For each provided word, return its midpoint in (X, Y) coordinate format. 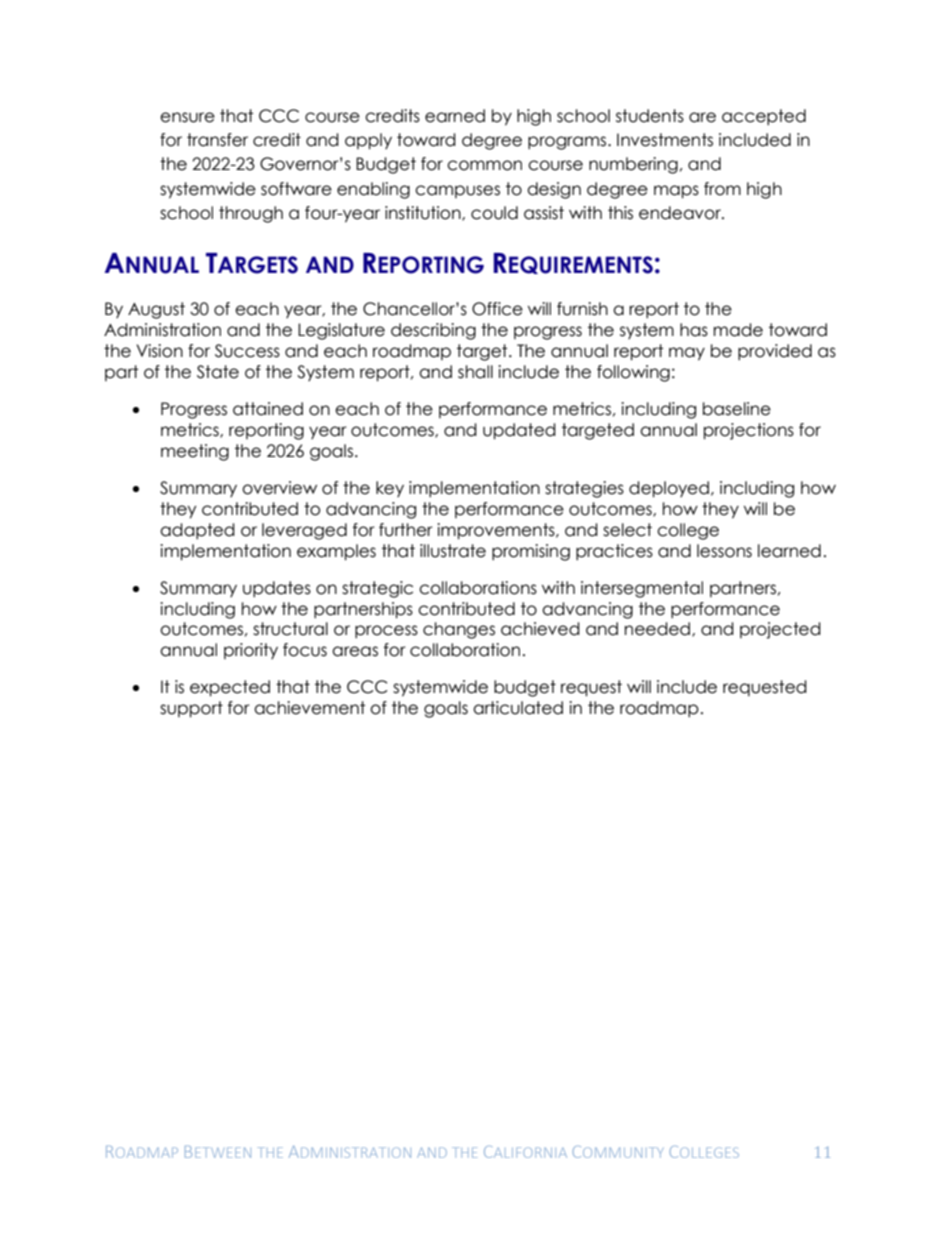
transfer (217, 140)
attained (268, 409)
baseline (737, 409)
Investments (665, 140)
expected (230, 688)
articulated (518, 708)
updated (519, 431)
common (484, 165)
